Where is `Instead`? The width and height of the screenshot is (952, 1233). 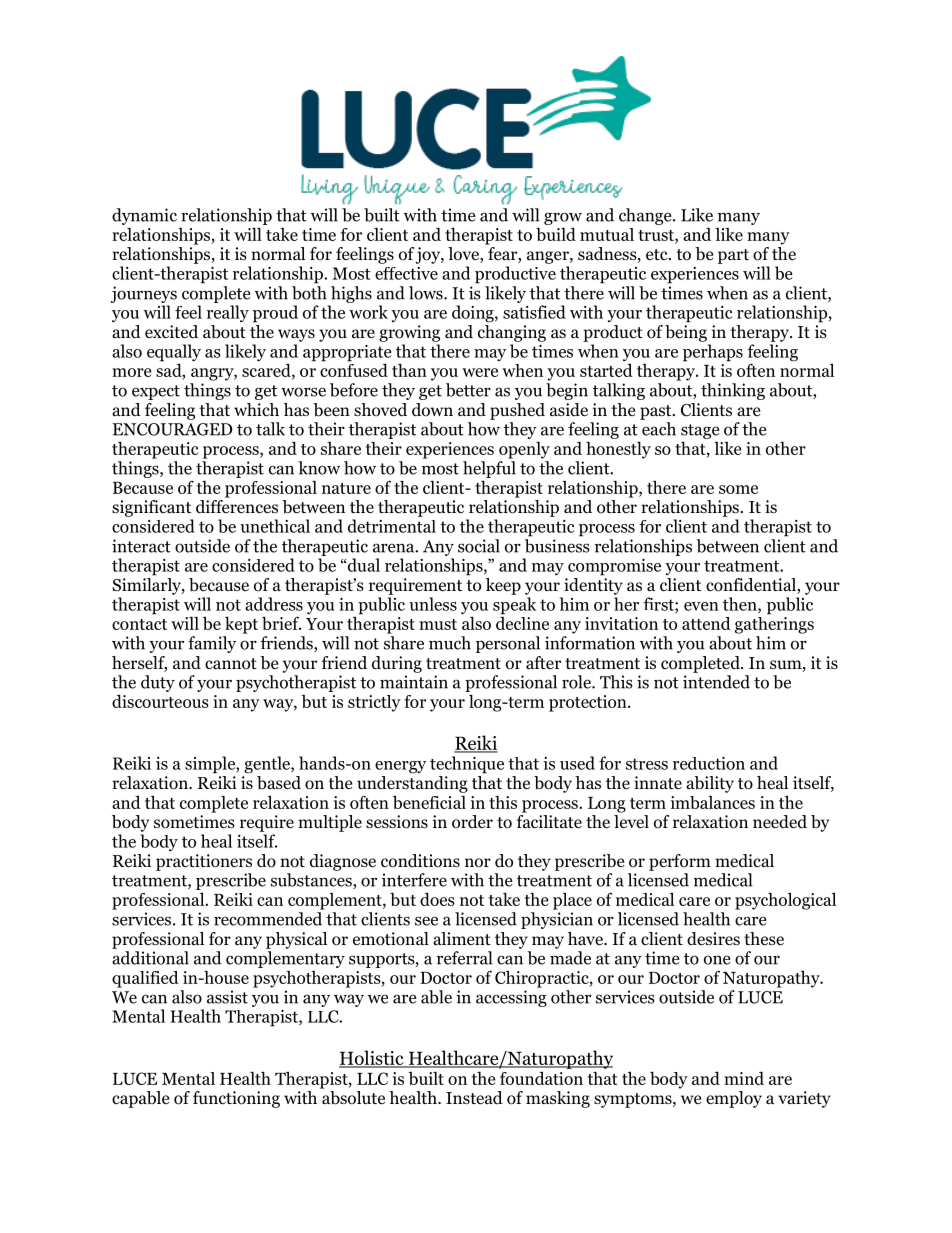 Instead is located at coordinates (474, 1098).
